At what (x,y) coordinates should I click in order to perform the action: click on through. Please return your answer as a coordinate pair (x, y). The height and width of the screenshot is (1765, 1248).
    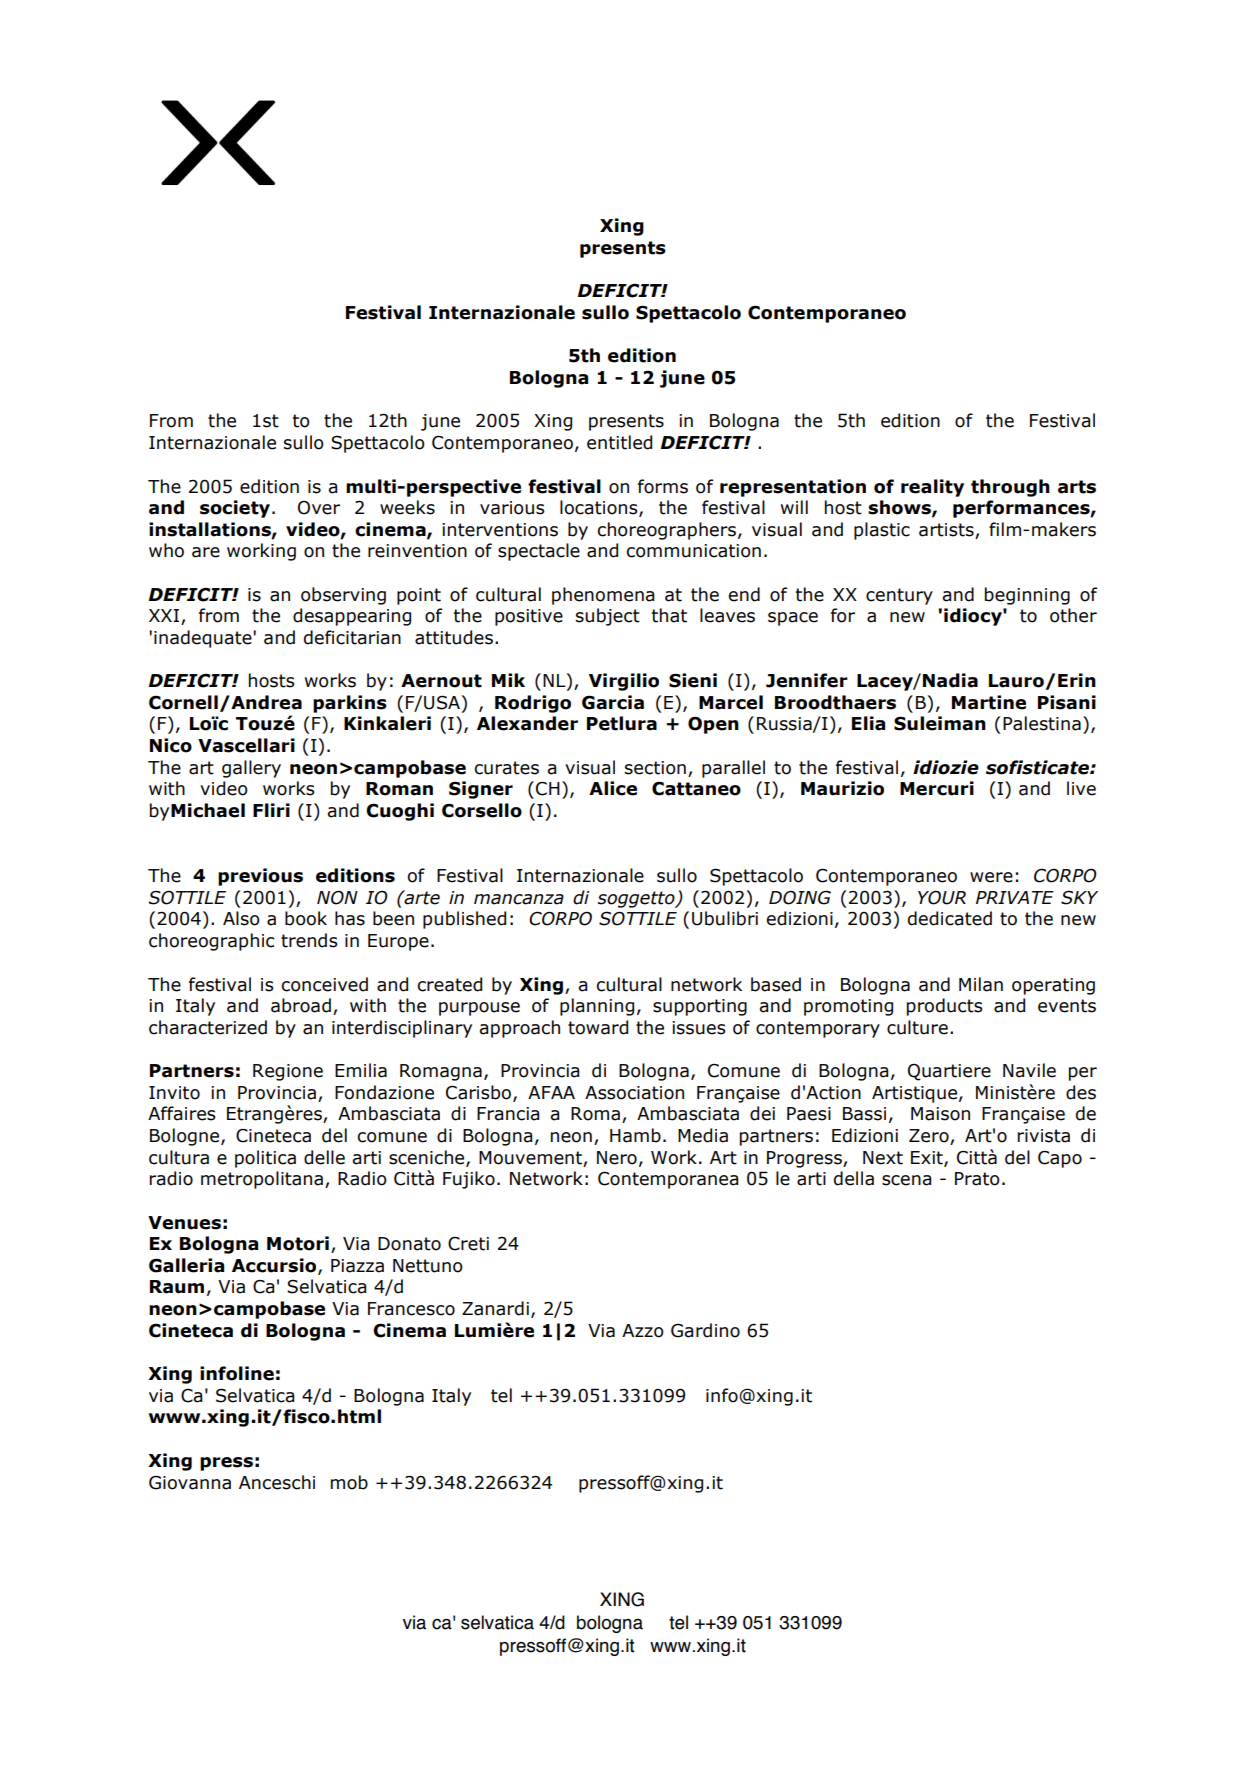
    Looking at the image, I should click on (1010, 488).
